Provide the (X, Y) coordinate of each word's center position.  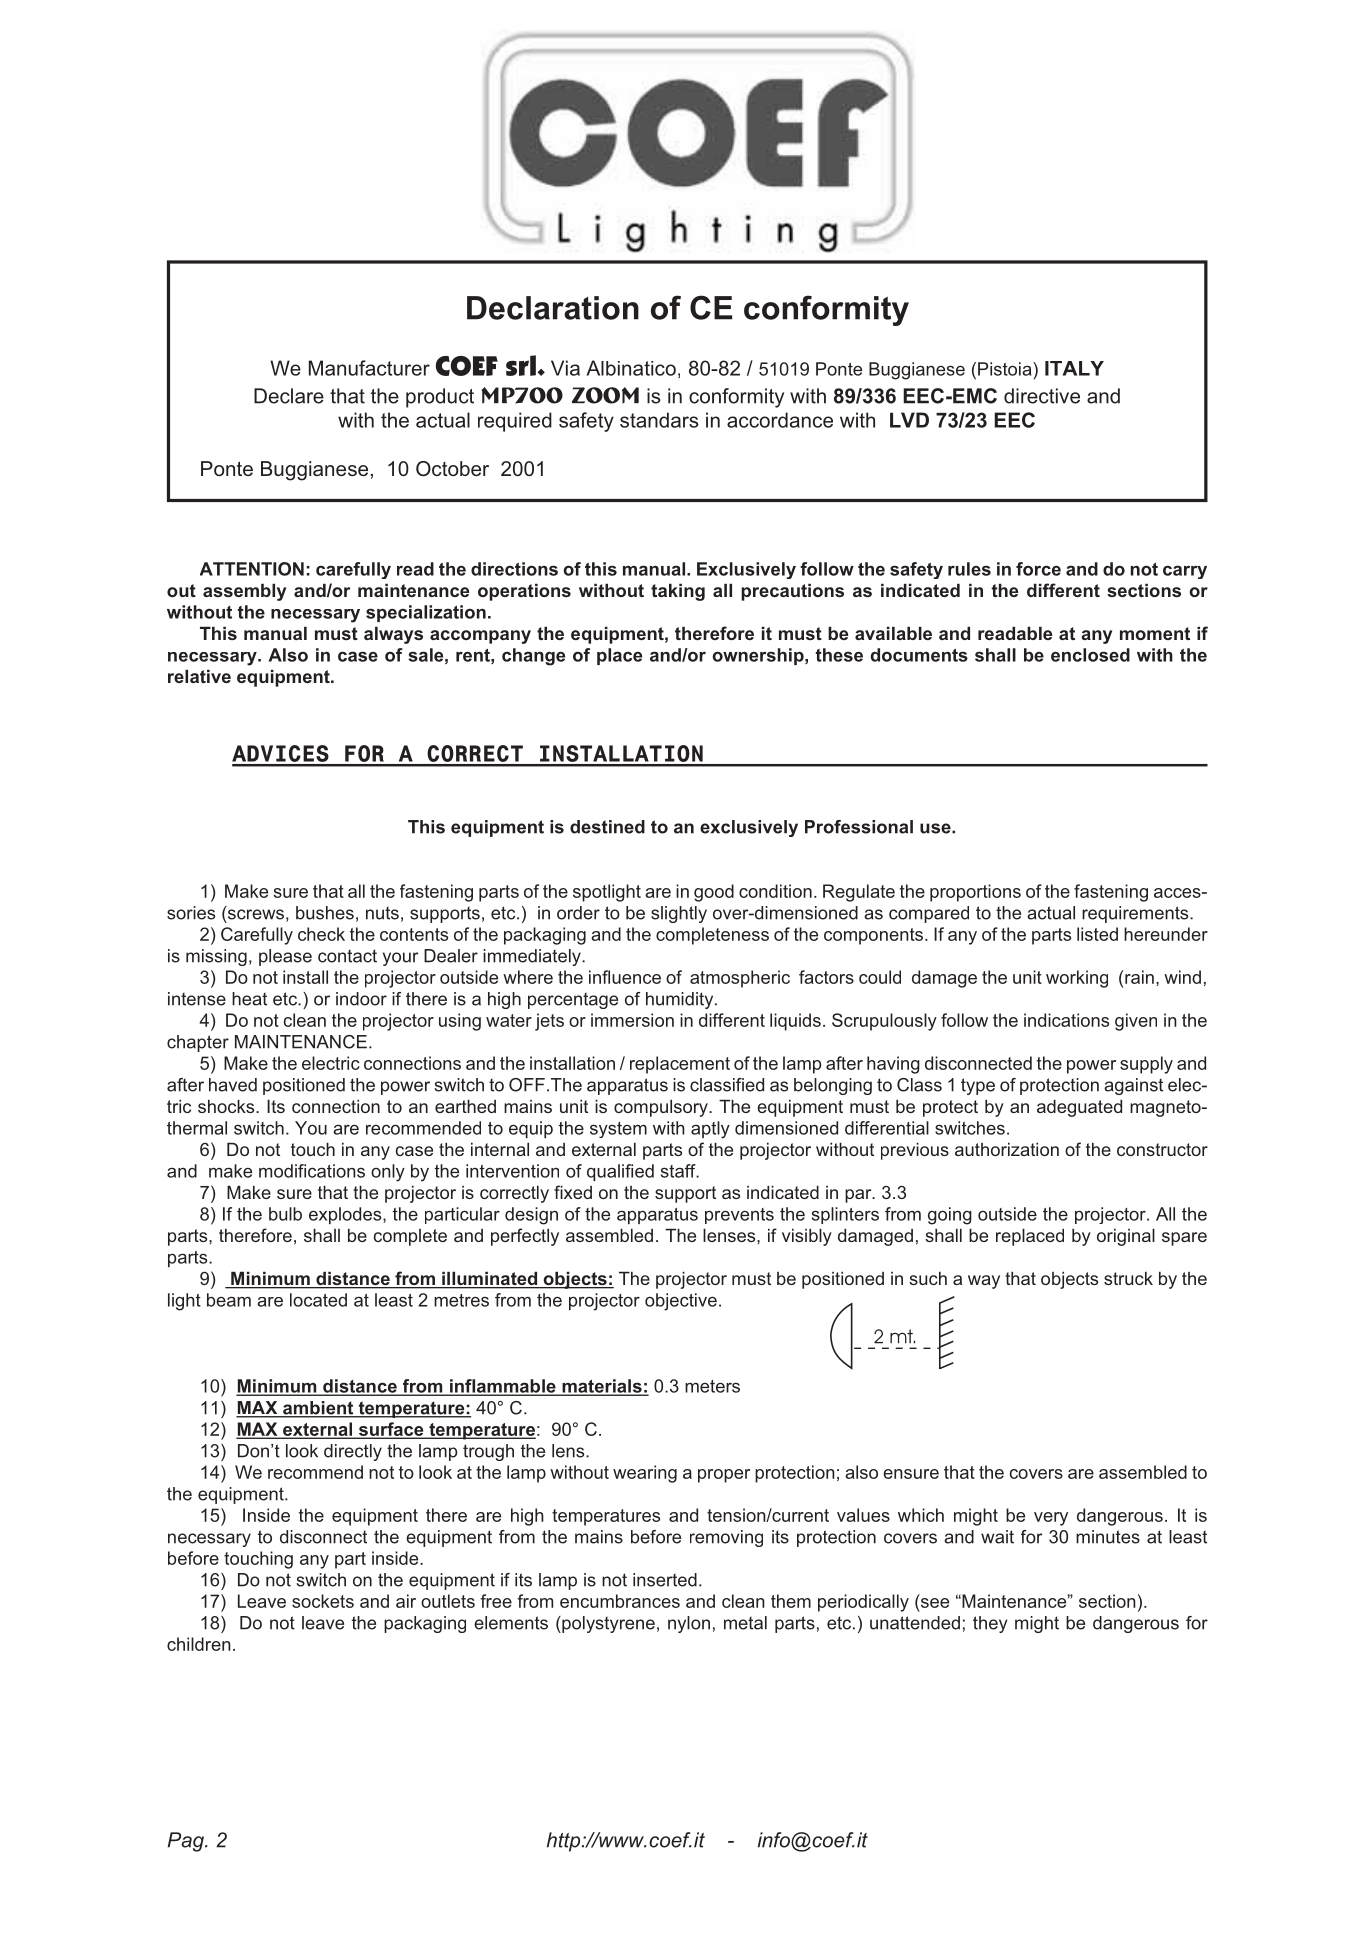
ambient (318, 1409)
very (1051, 1519)
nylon (689, 1624)
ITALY (1074, 368)
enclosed (1090, 655)
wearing (645, 1474)
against (1133, 1086)
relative (199, 676)
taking (678, 592)
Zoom (605, 395)
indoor (361, 999)
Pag (187, 1842)
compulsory (662, 1108)
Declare (289, 396)
